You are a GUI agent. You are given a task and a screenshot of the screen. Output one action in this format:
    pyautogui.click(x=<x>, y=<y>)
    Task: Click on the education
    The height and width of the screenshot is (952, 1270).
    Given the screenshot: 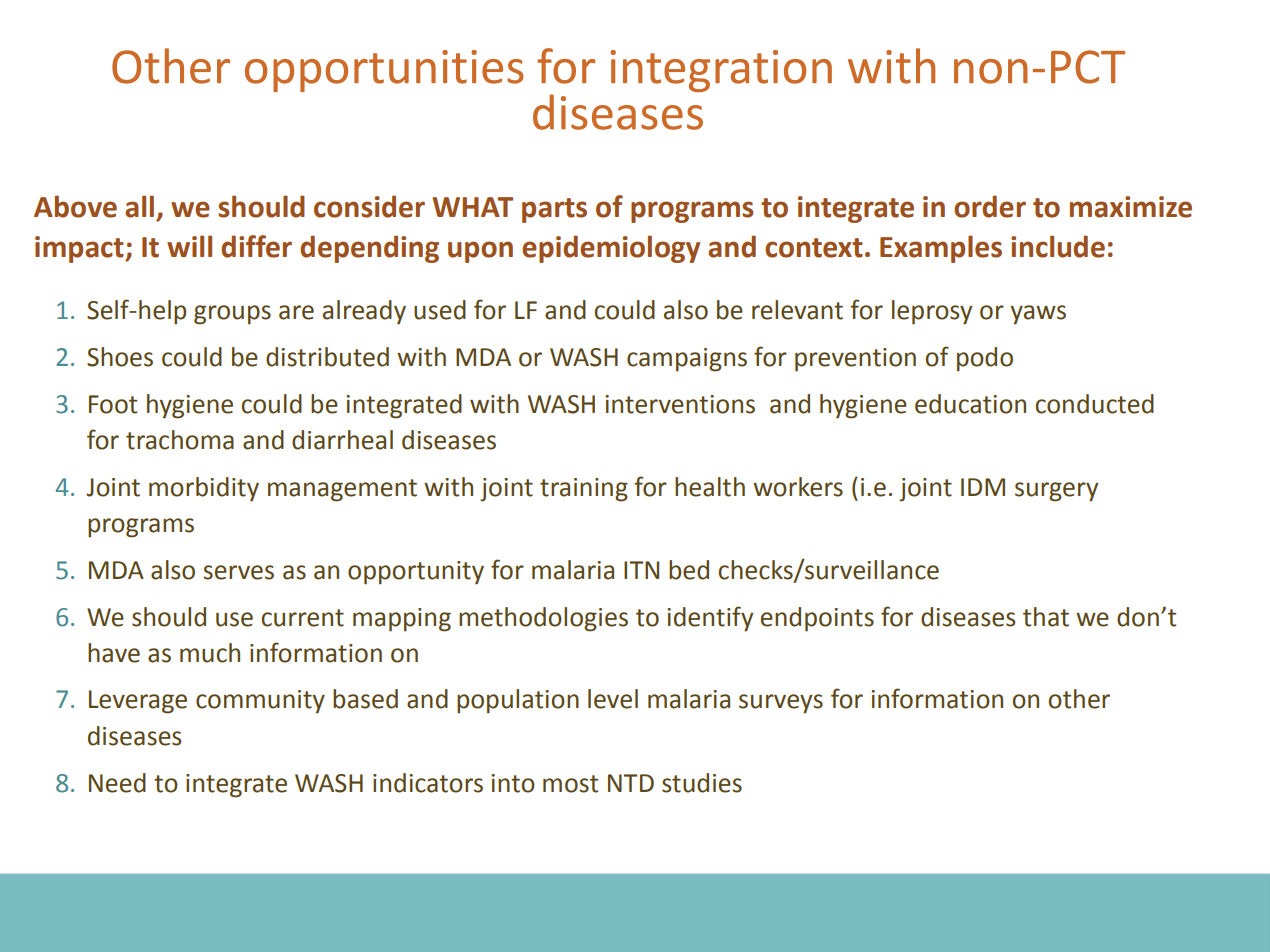 What is the action you would take?
    pyautogui.click(x=970, y=404)
